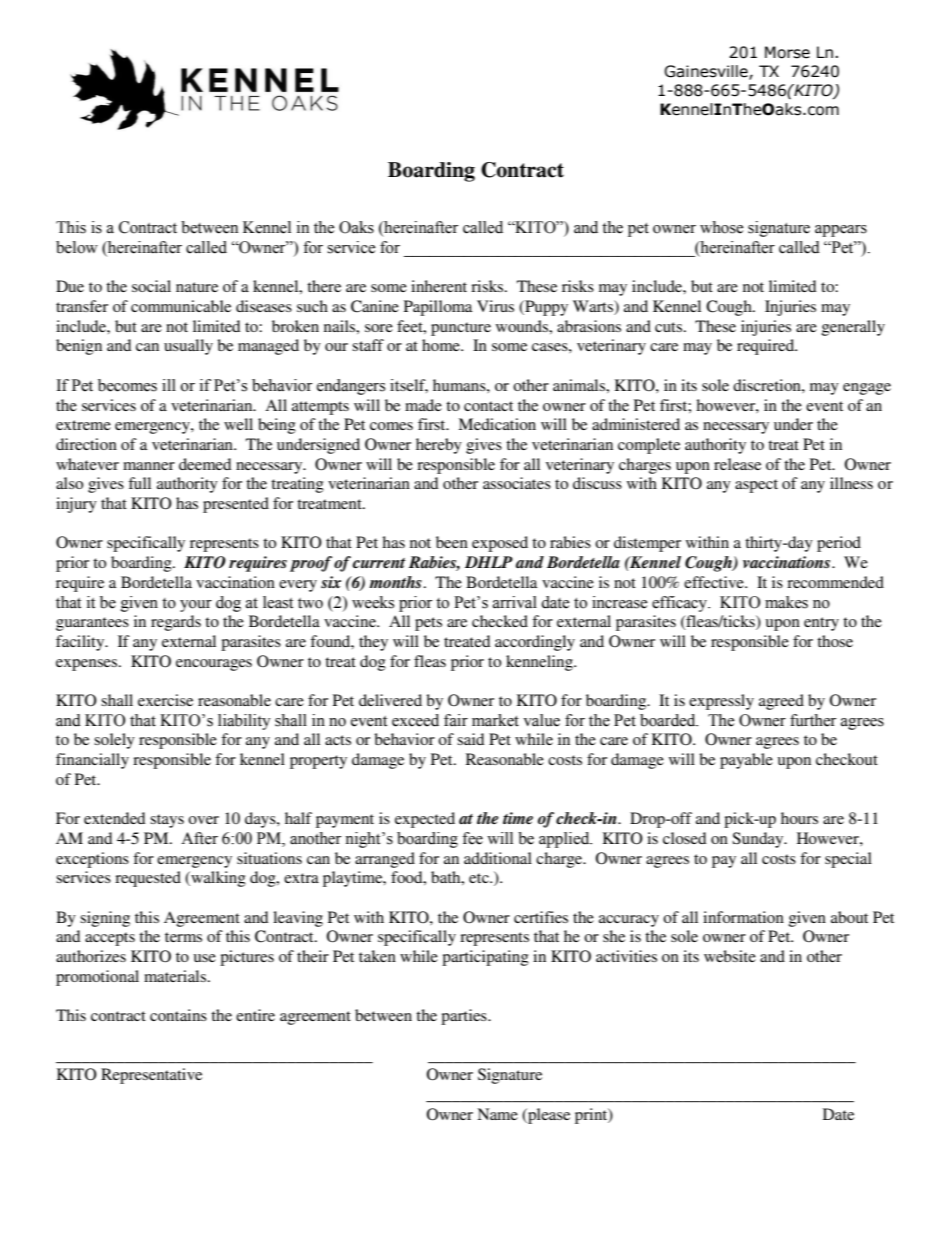  Describe the element at coordinates (787, 52) in the screenshot. I see `Morse` at that location.
